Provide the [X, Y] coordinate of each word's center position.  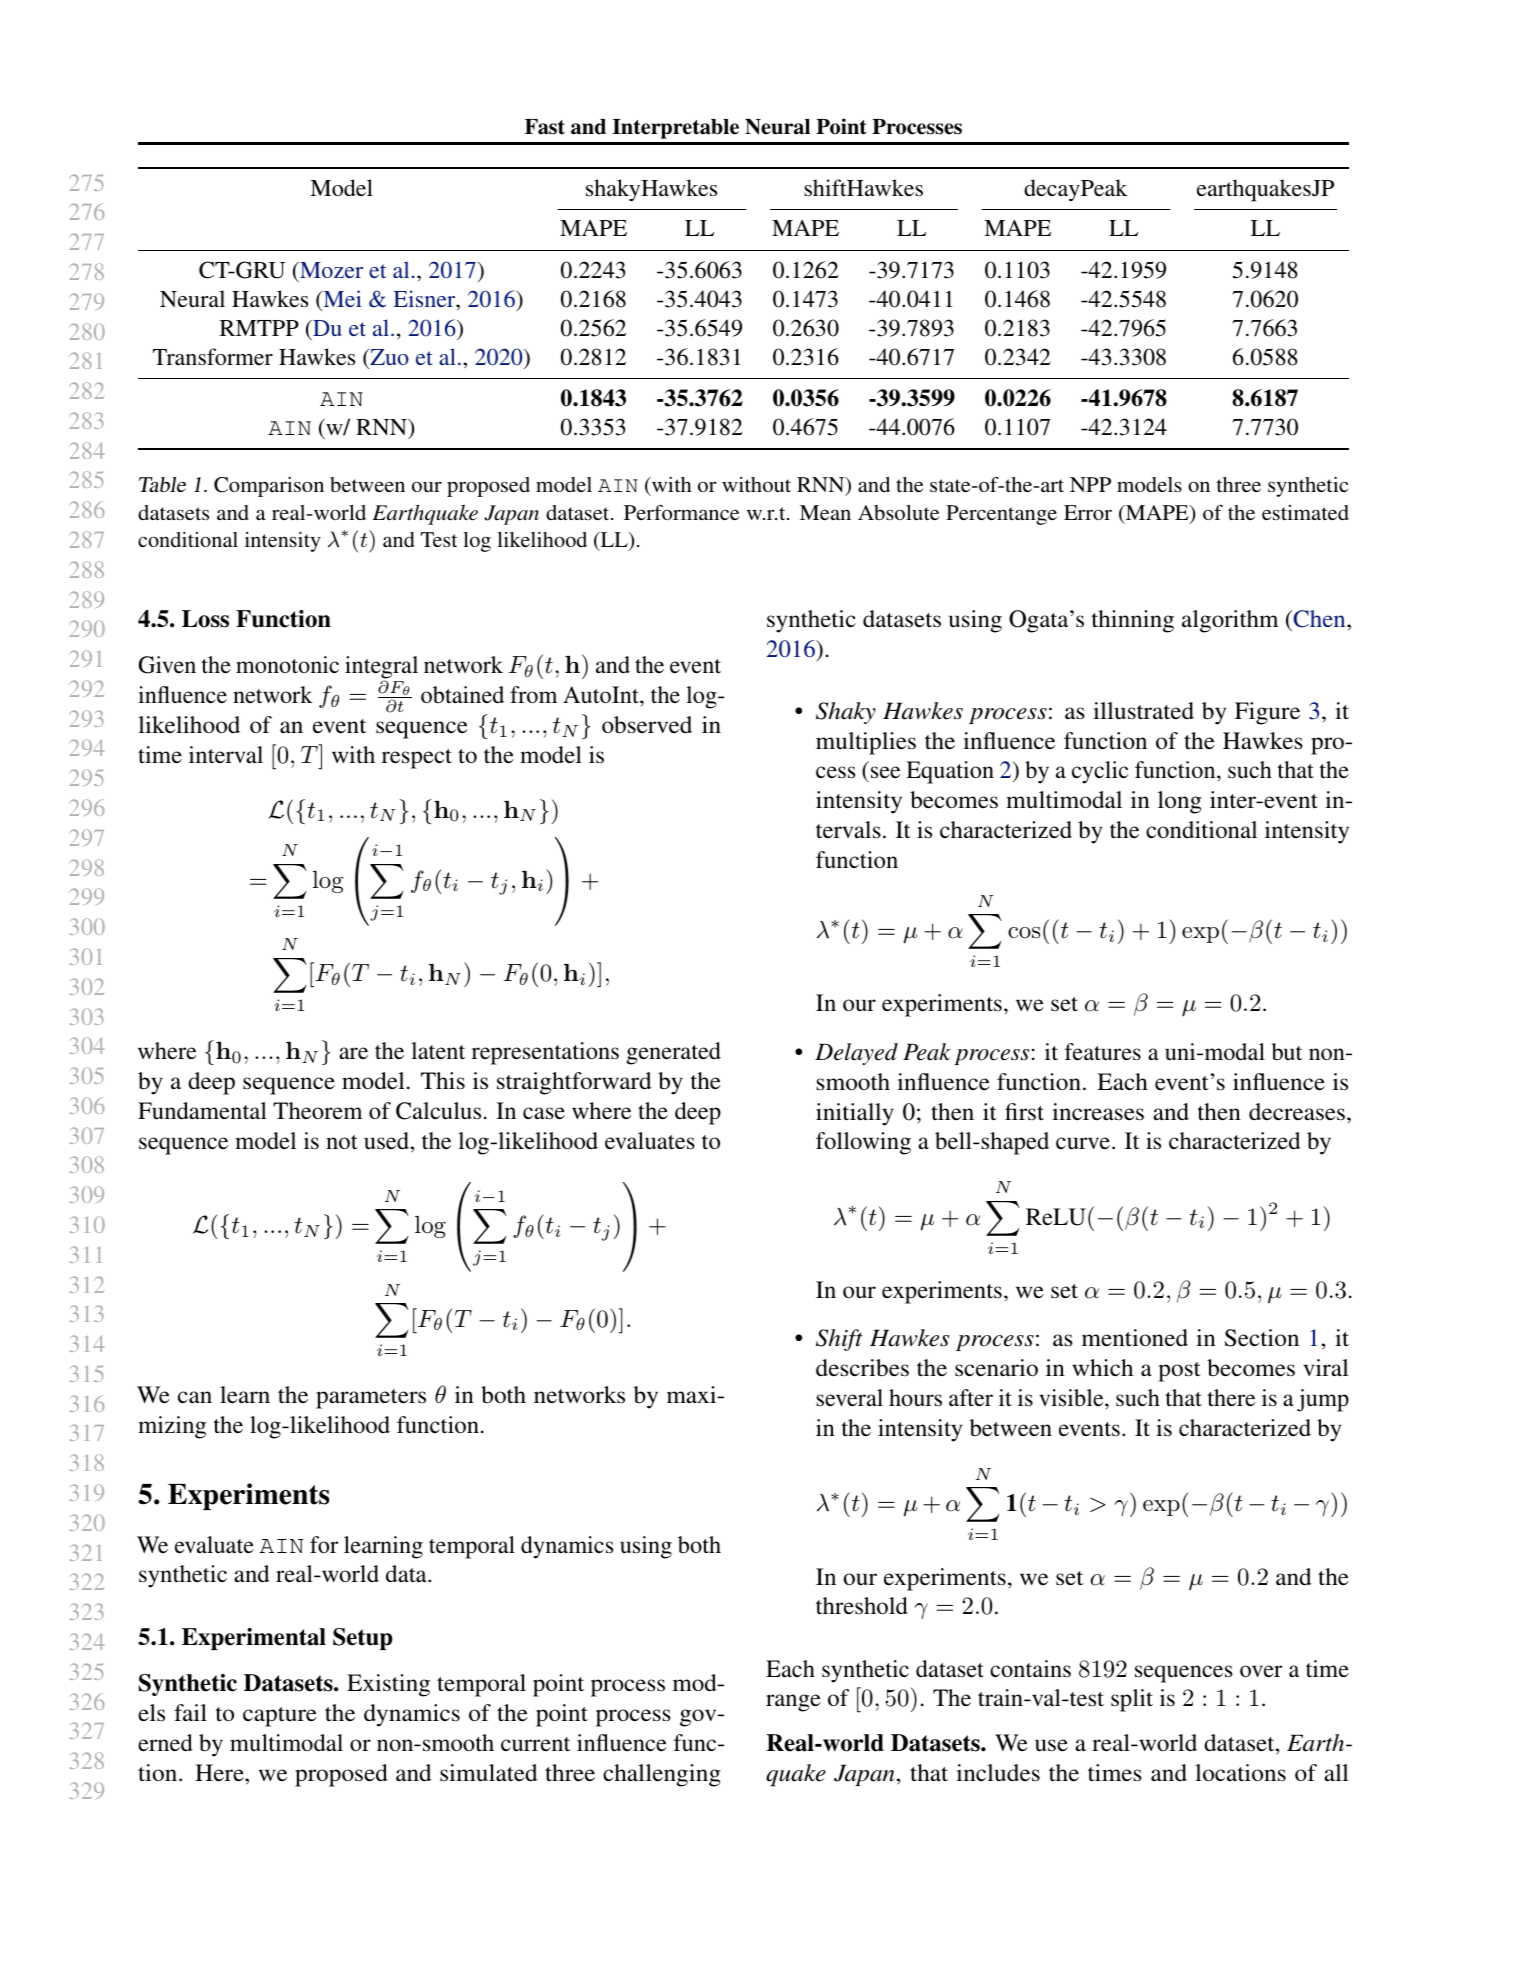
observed [647, 725]
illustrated [1143, 711]
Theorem [317, 1111]
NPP [1090, 484]
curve [1083, 1143]
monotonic [287, 664]
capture [280, 1717]
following [863, 1143]
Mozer [330, 270]
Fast [545, 127]
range [793, 1703]
